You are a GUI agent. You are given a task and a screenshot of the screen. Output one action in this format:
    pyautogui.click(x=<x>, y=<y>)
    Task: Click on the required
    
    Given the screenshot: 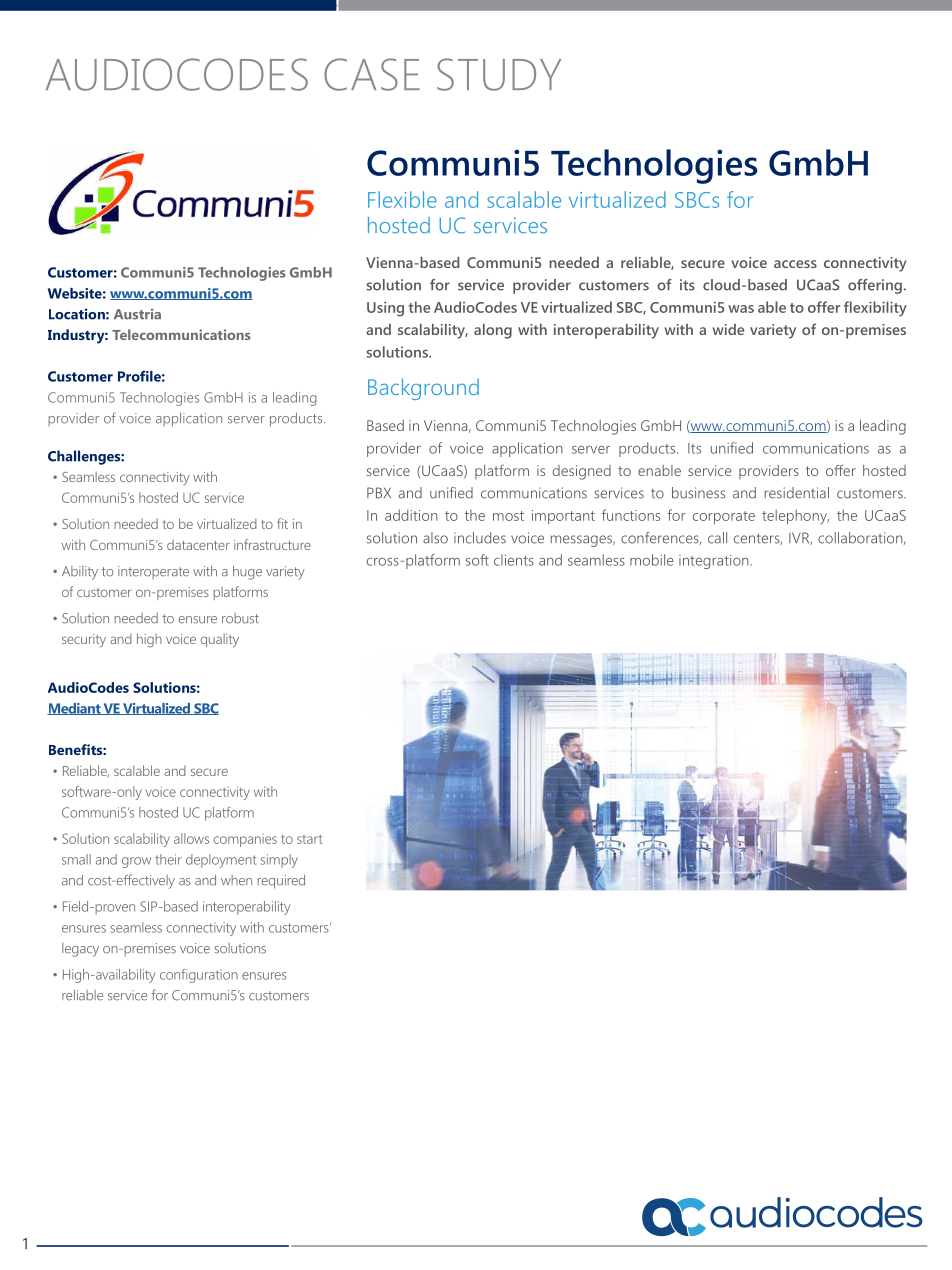 What is the action you would take?
    pyautogui.click(x=281, y=882)
